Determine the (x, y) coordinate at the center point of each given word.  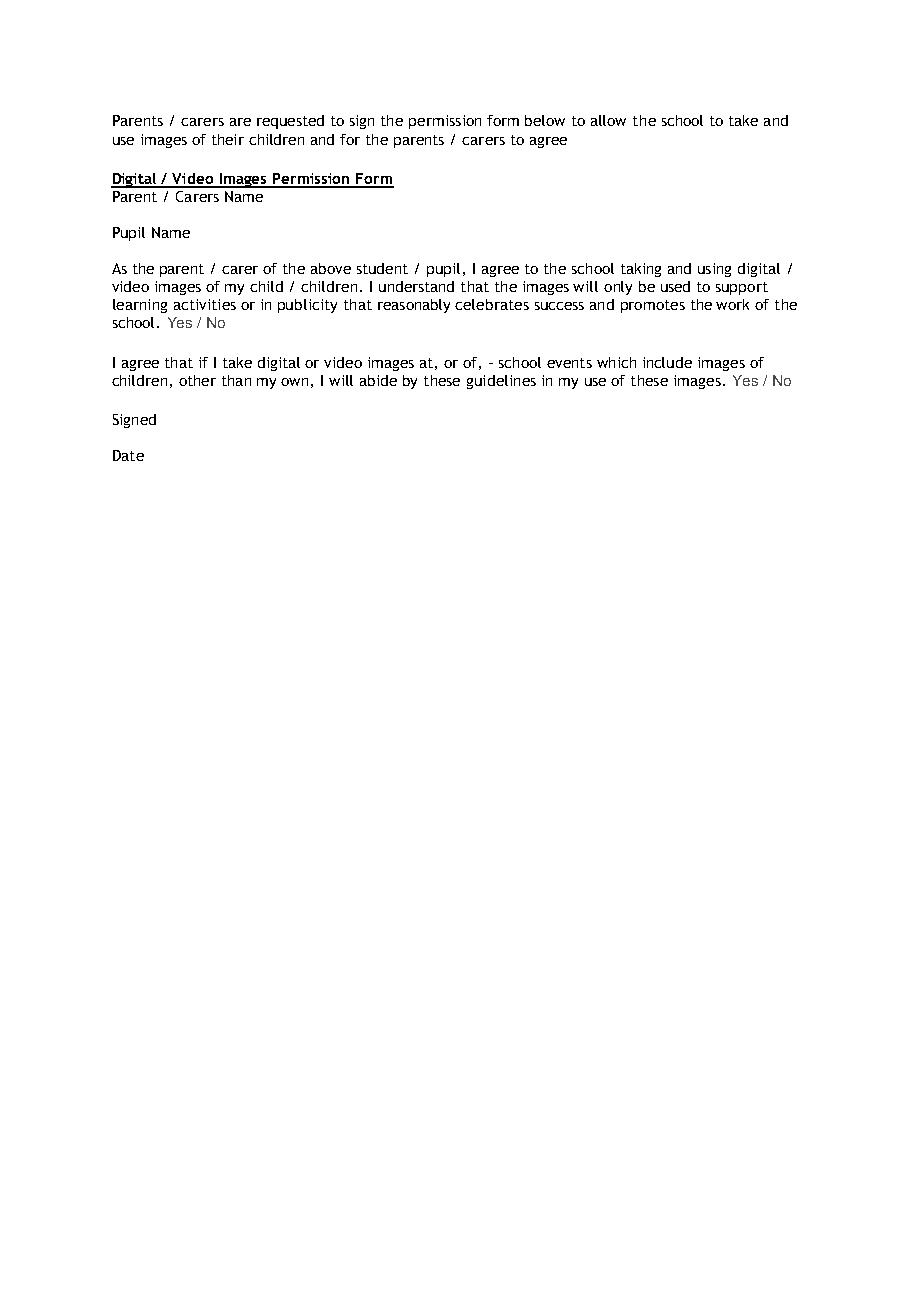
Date (128, 455)
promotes (653, 306)
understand (416, 286)
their (228, 139)
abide (378, 380)
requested (290, 122)
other (197, 380)
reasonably (414, 306)
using (714, 270)
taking (641, 270)
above (331, 268)
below (545, 120)
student (382, 268)
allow (608, 120)
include (667, 362)
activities (205, 304)
